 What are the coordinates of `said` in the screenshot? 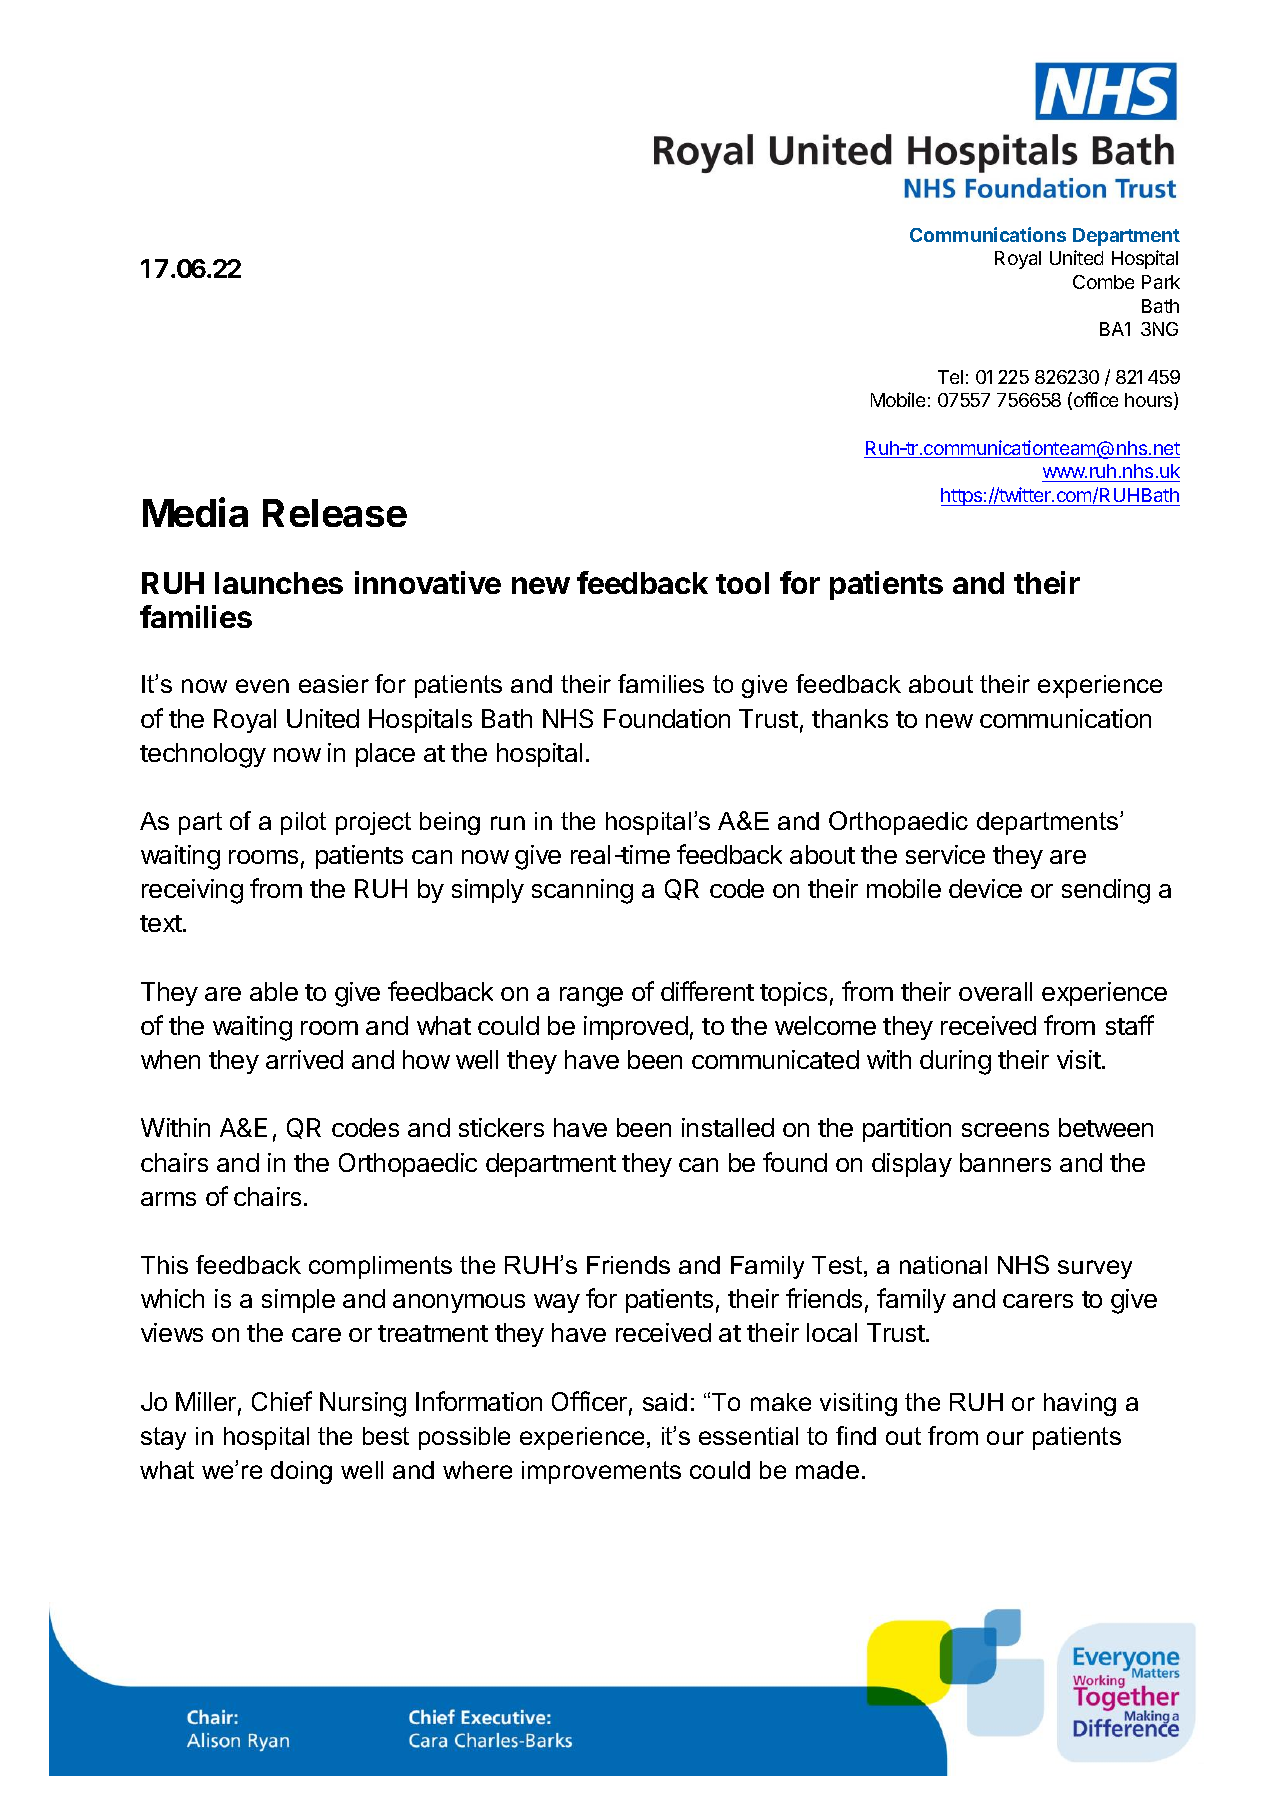 It's located at (665, 1402).
